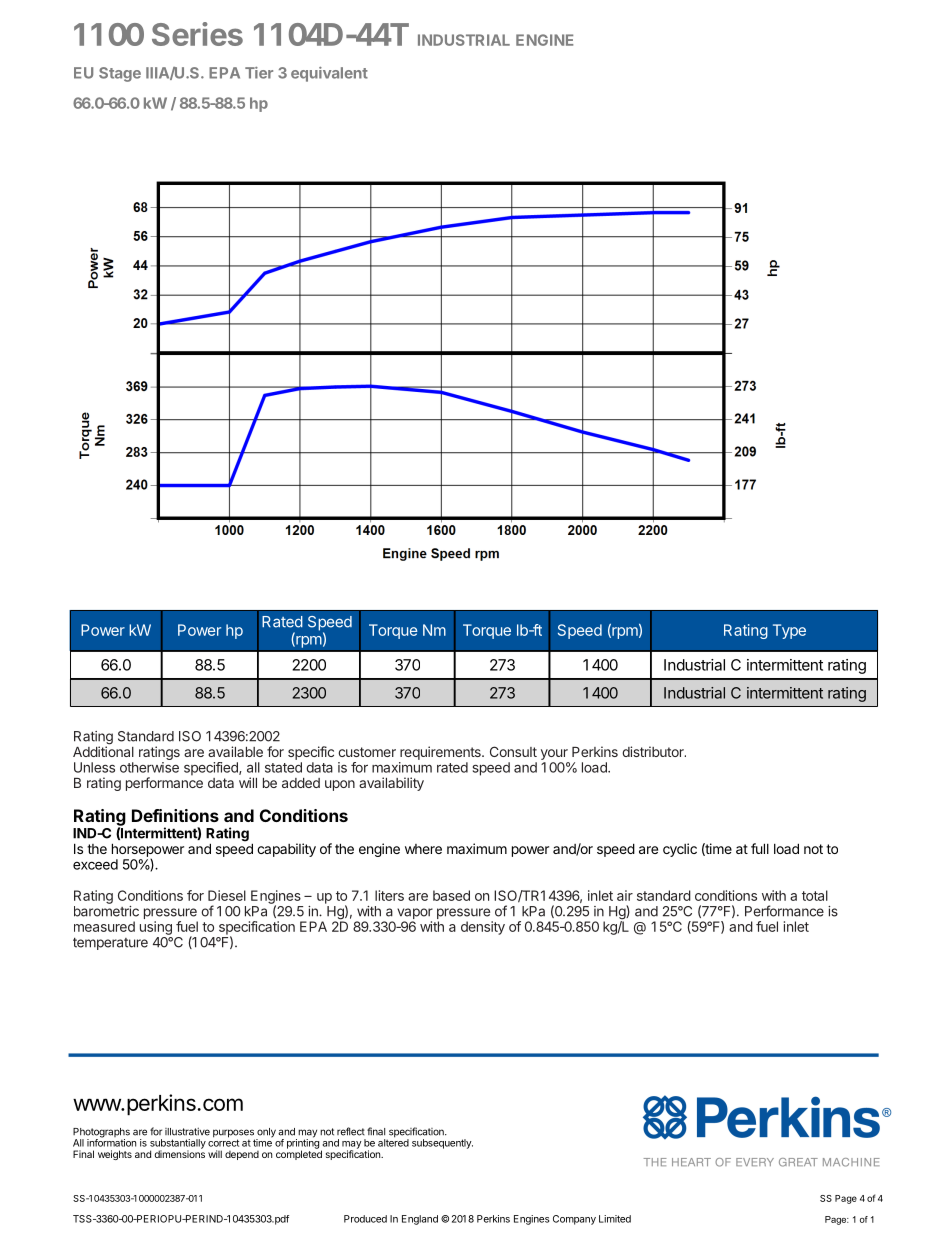 The width and height of the page is (952, 1233). Describe the element at coordinates (179, 1153) in the page. I see `dimensions` at that location.
